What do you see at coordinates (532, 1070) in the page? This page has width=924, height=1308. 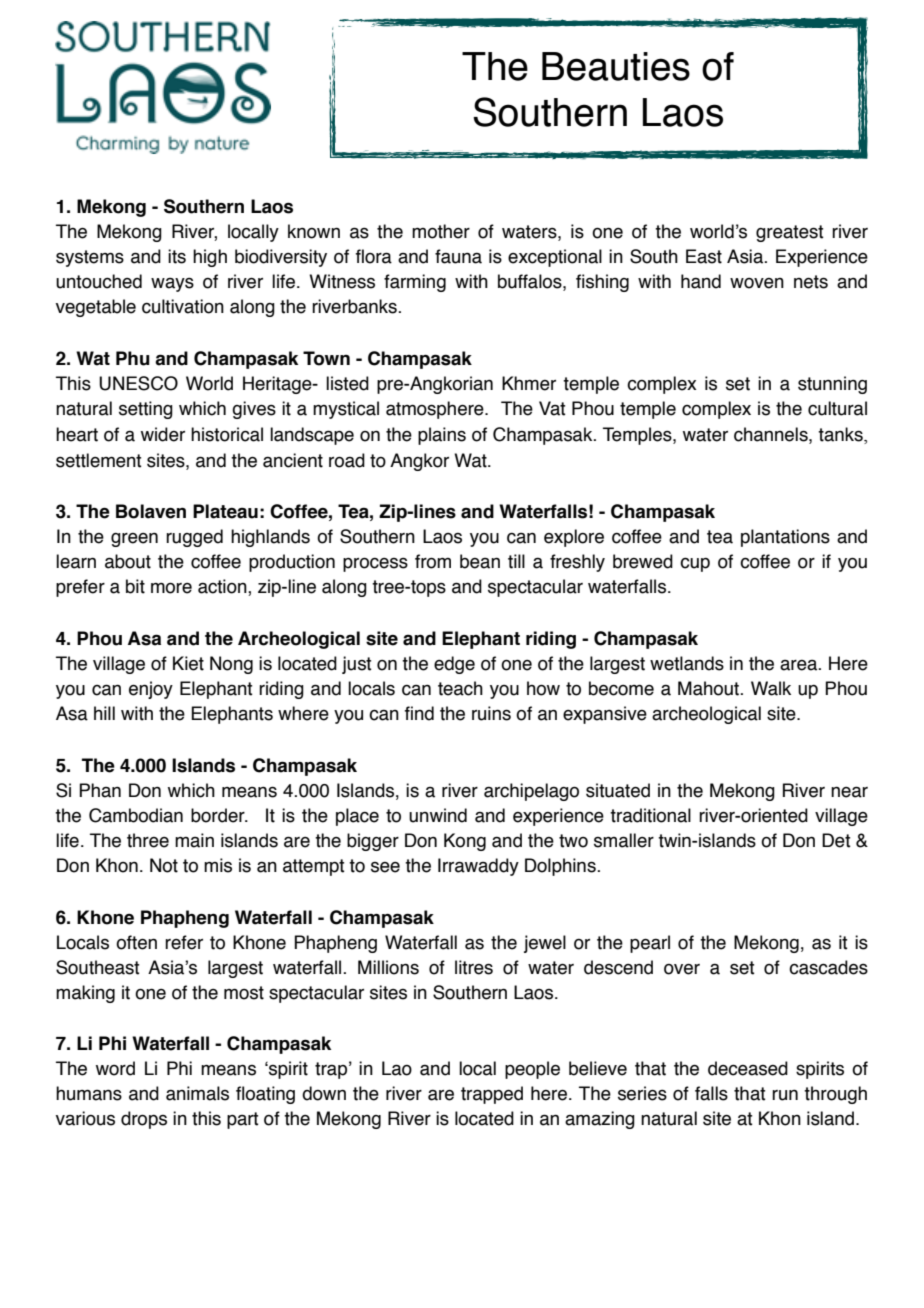 I see `people` at bounding box center [532, 1070].
